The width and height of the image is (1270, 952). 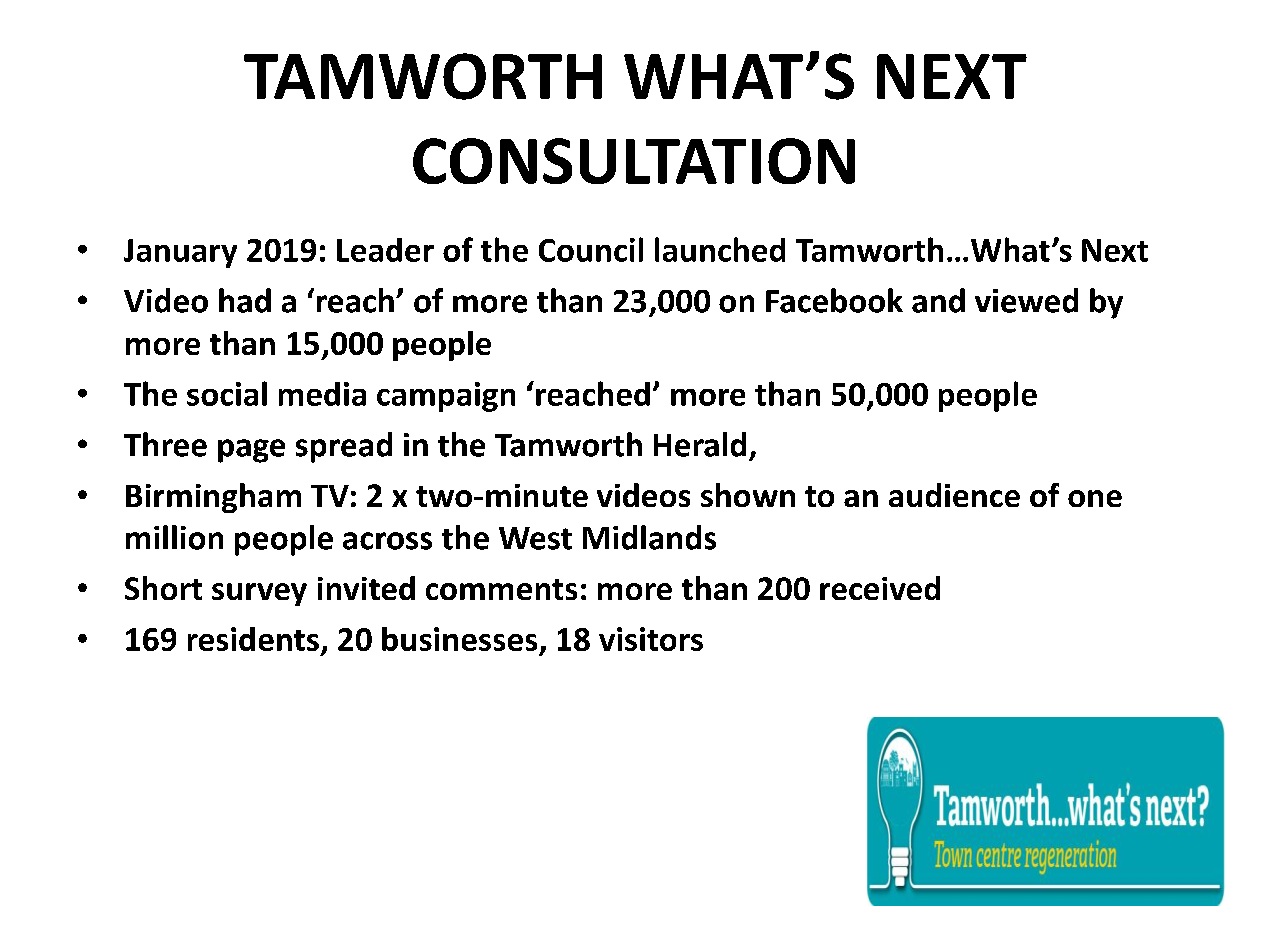 I want to click on audience, so click(x=954, y=495).
